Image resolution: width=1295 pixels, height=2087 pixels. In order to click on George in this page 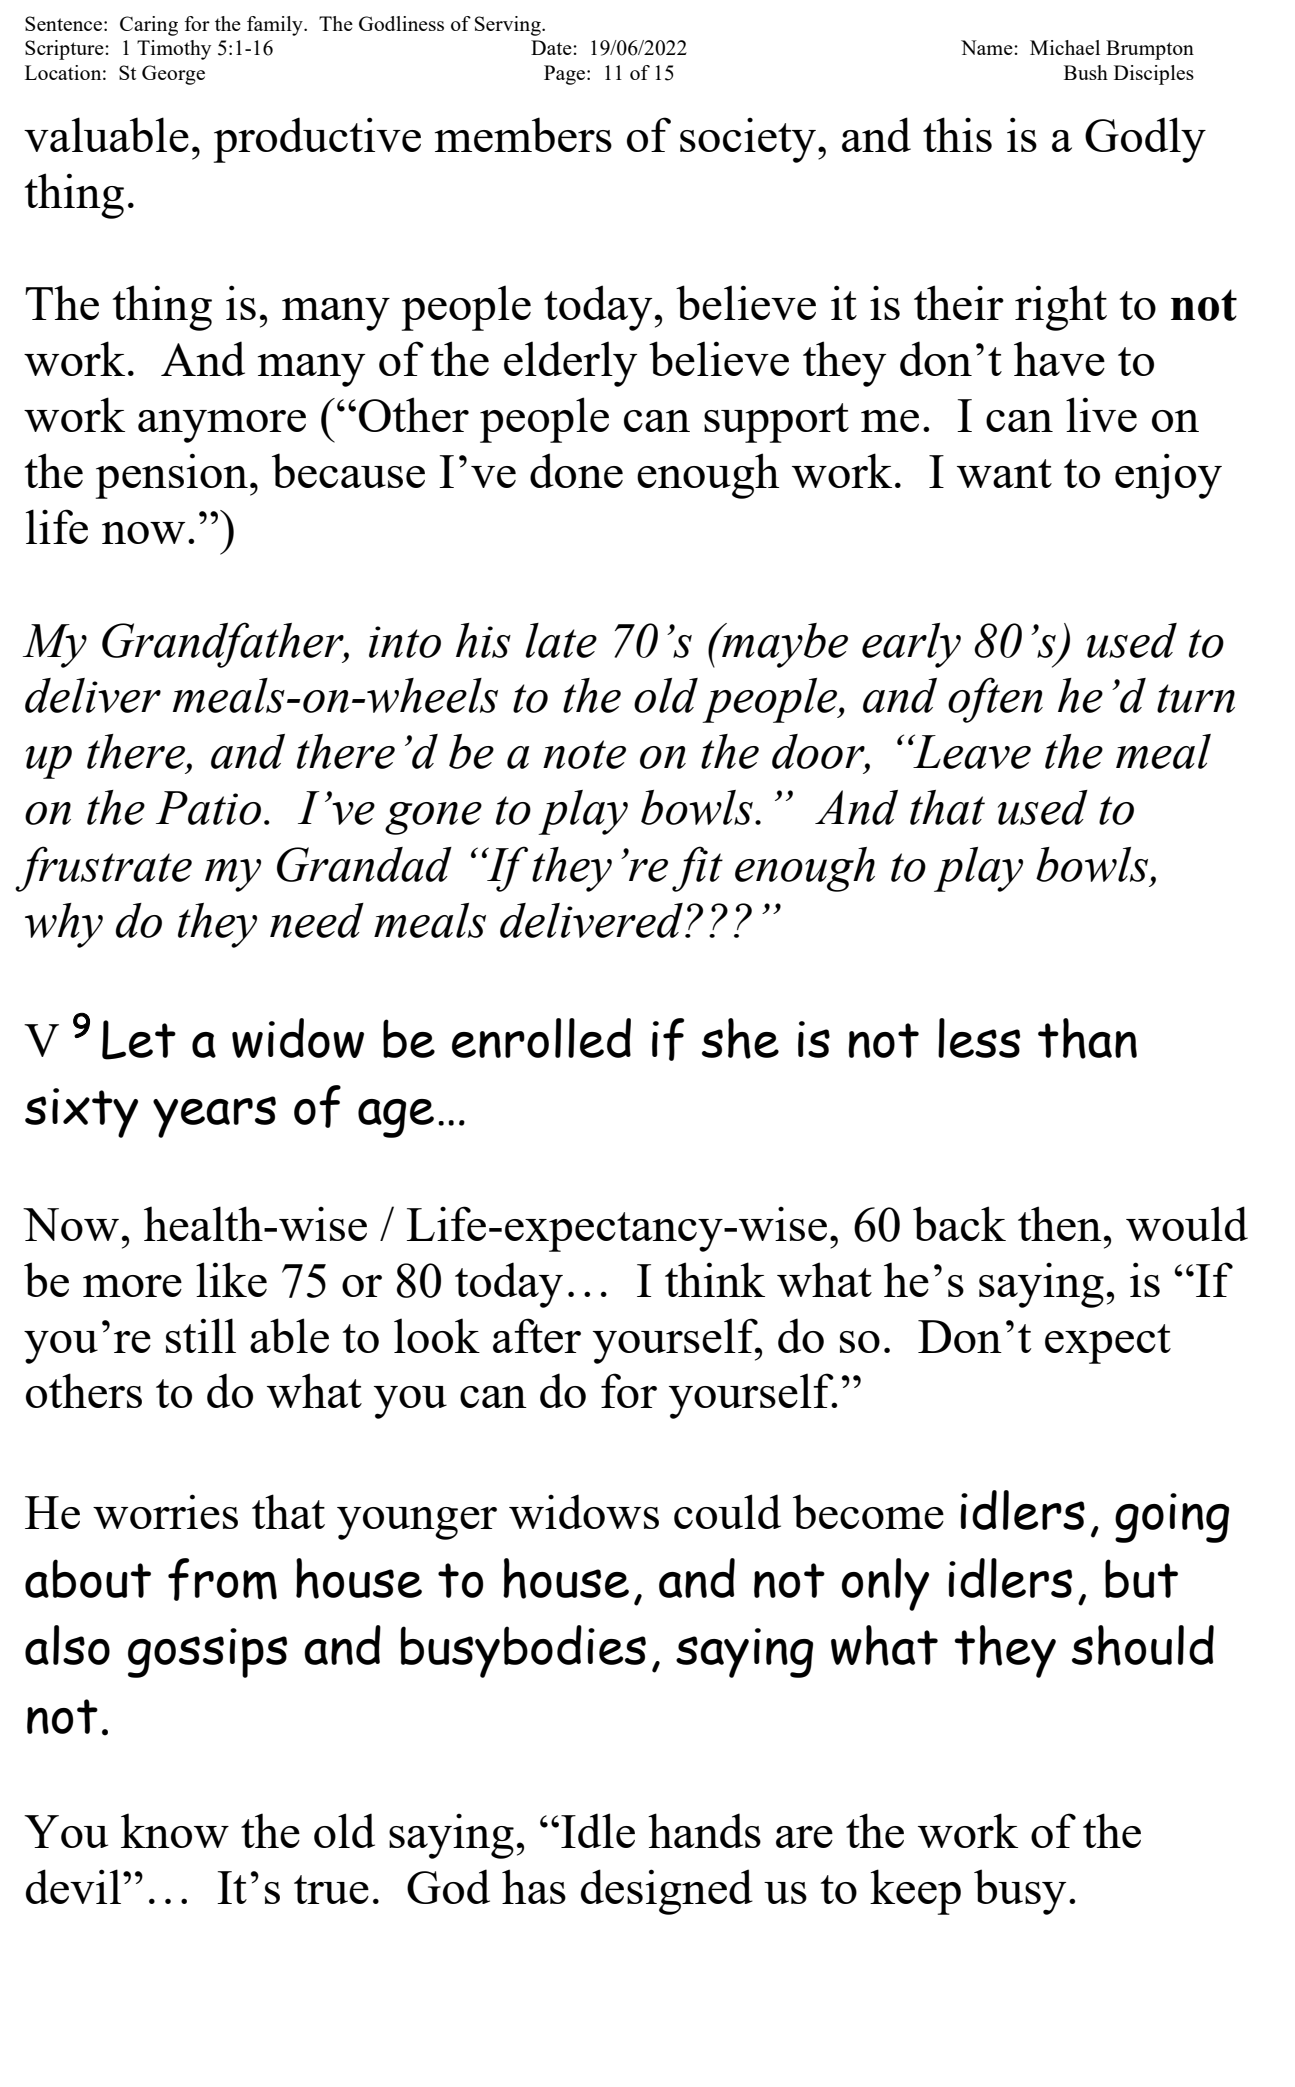, I will do `click(173, 75)`.
